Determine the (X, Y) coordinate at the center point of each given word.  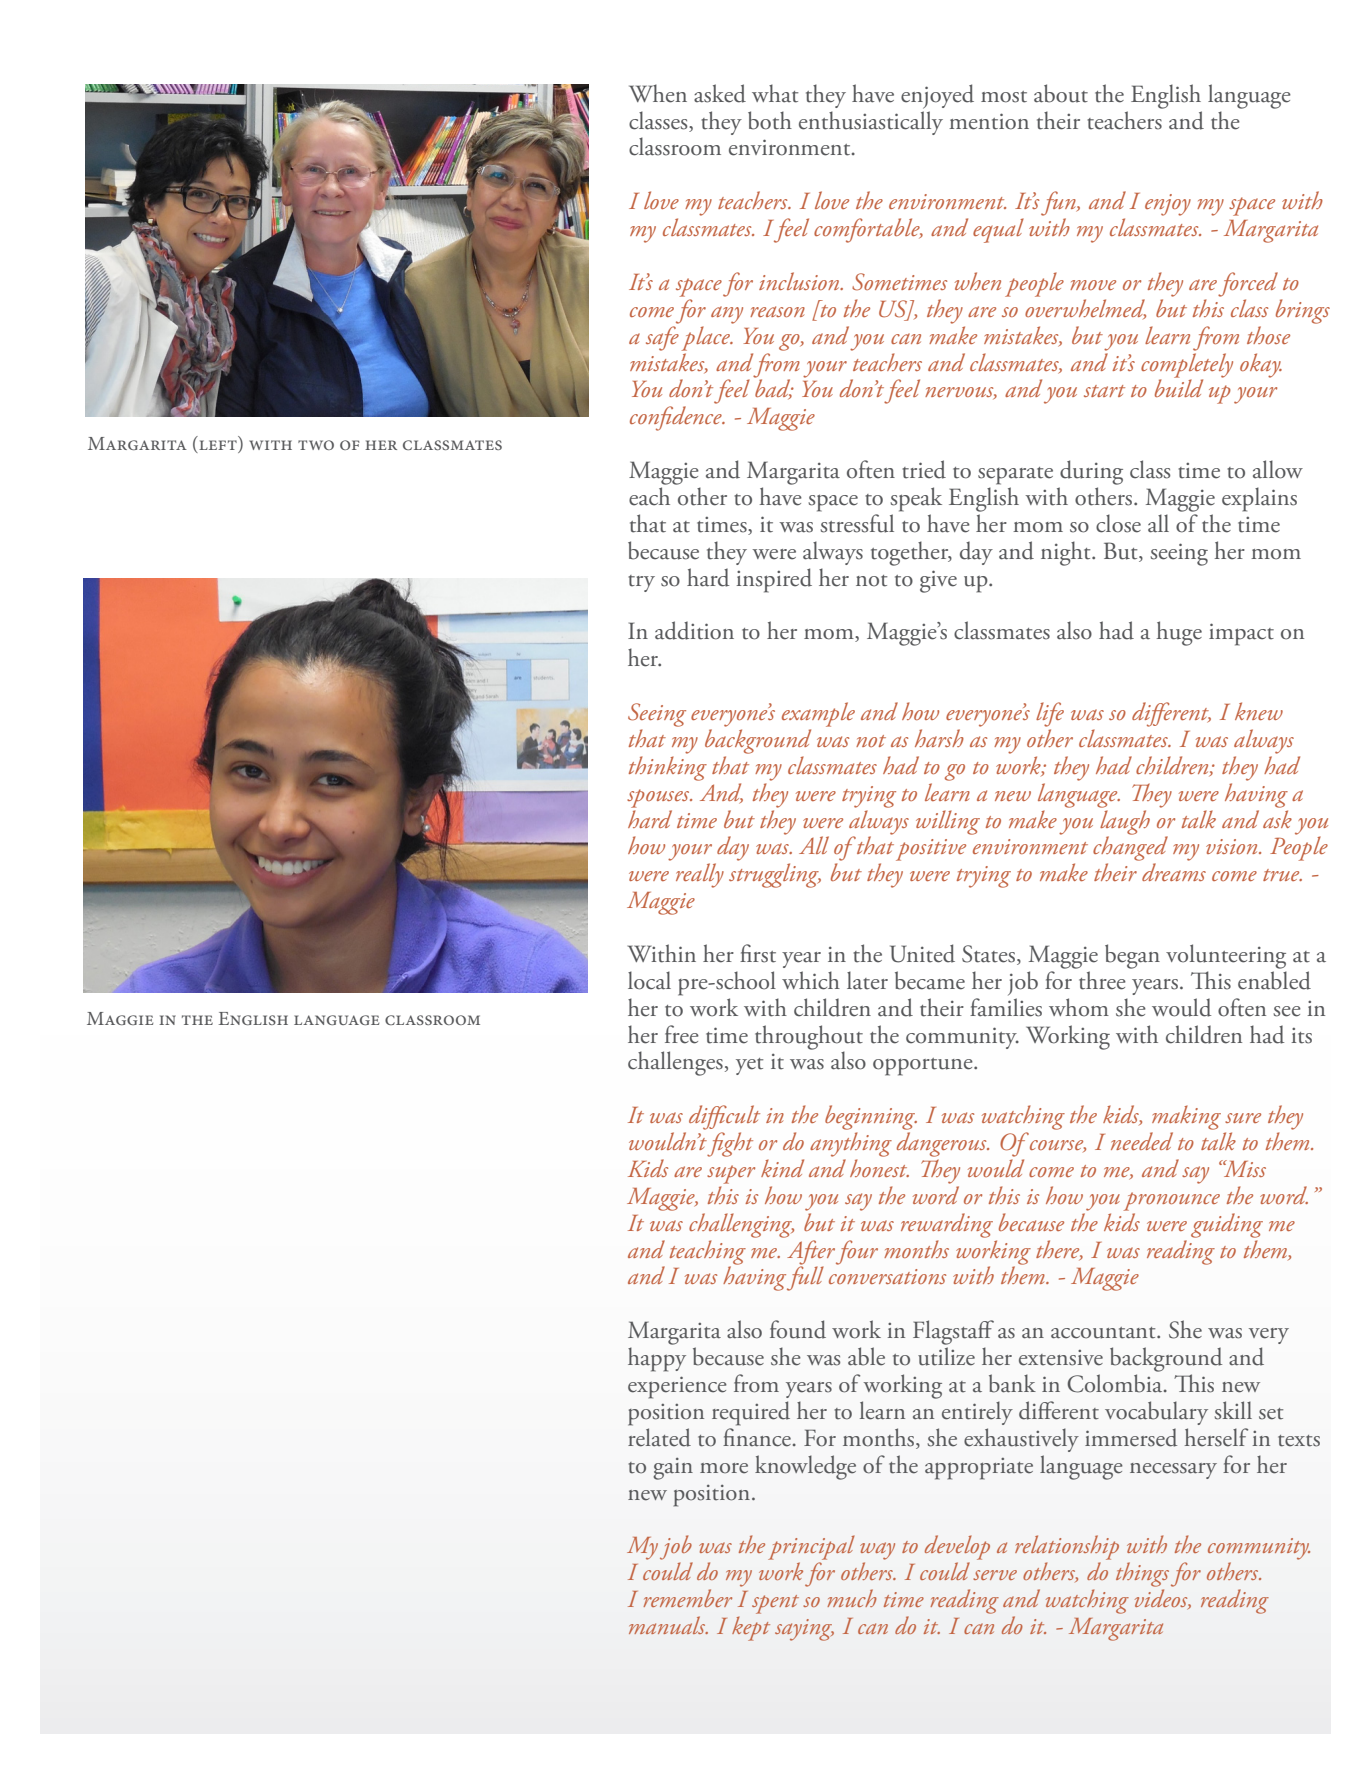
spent (775, 1604)
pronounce (1172, 1201)
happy (657, 1359)
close (1118, 523)
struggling (775, 875)
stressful (857, 523)
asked (720, 93)
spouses (659, 798)
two (316, 445)
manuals (668, 1625)
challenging (741, 1225)
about (1061, 93)
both (770, 120)
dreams (1174, 872)
